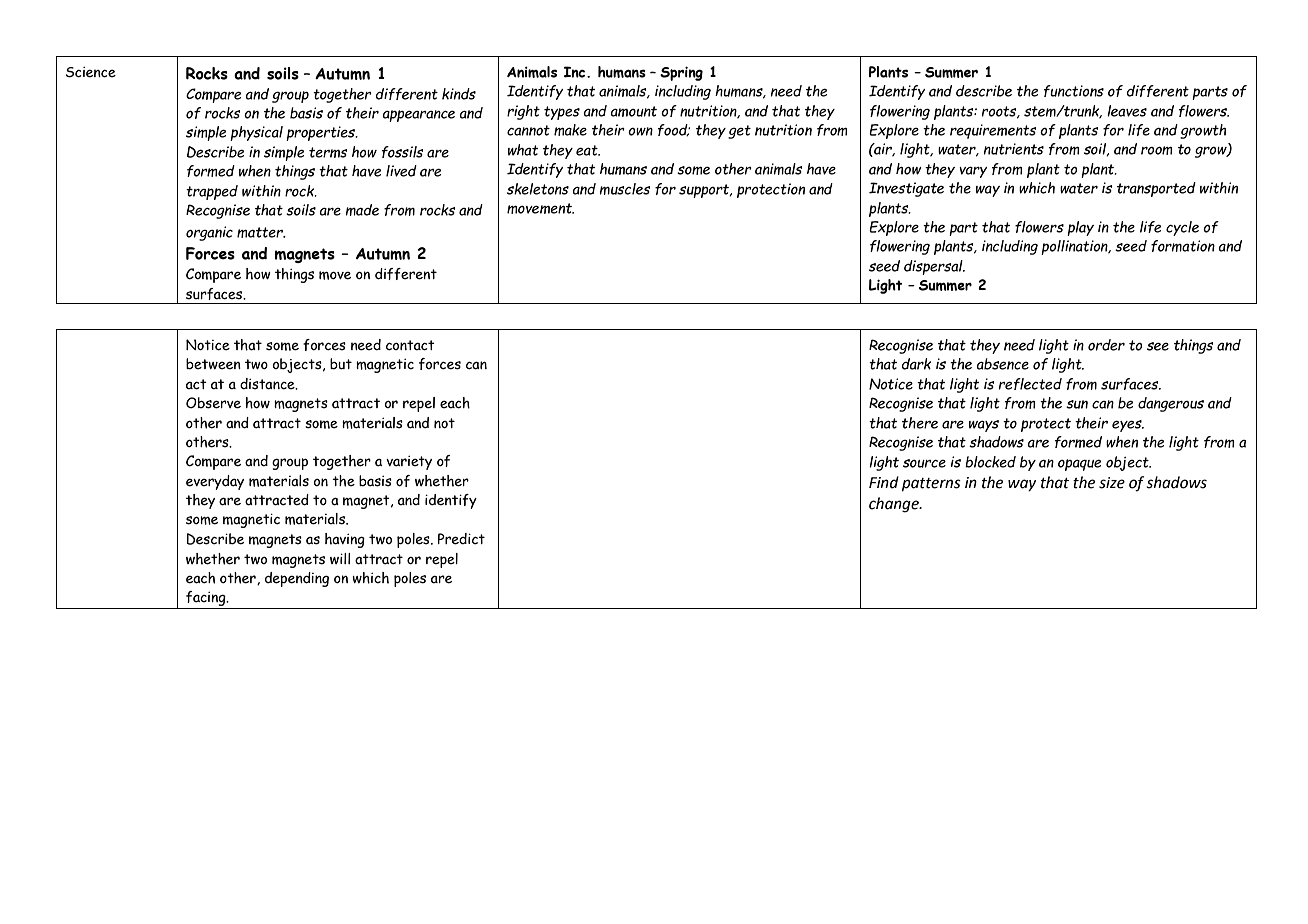 Image resolution: width=1308 pixels, height=924 pixels. I want to click on muscles, so click(625, 189).
